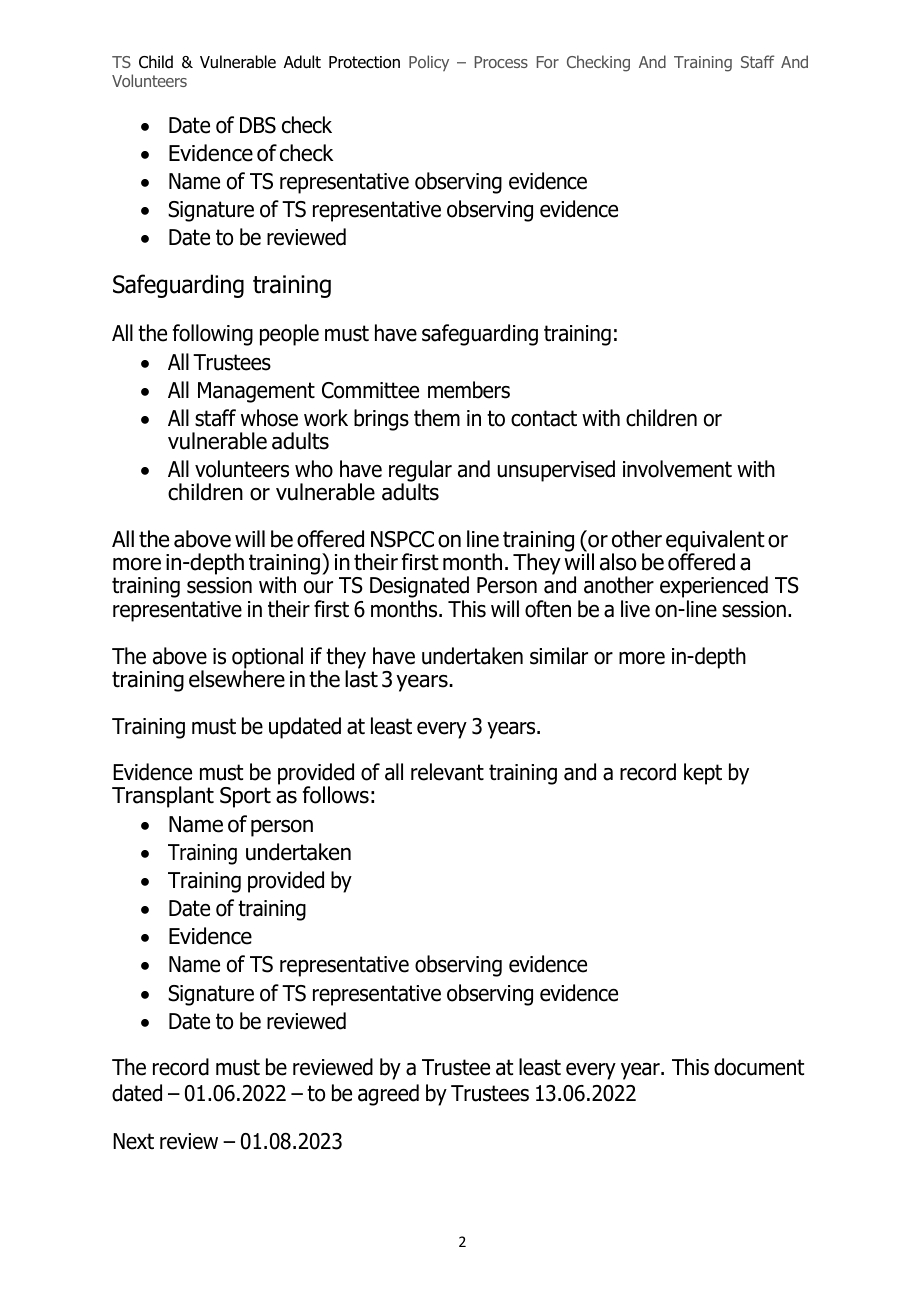  What do you see at coordinates (759, 1067) in the screenshot?
I see `document` at bounding box center [759, 1067].
